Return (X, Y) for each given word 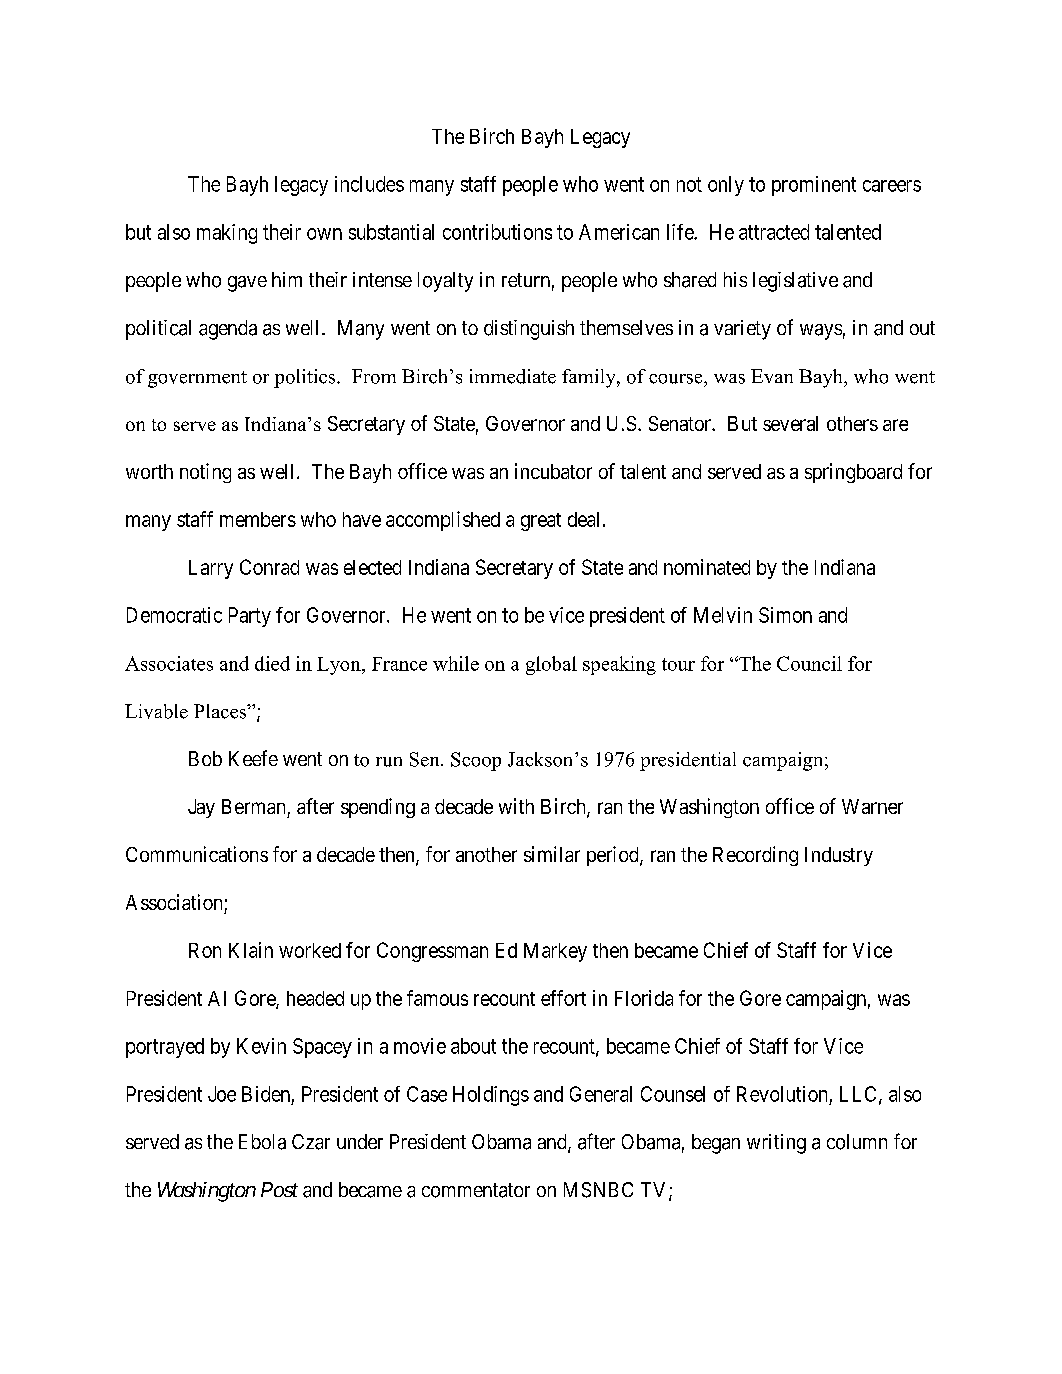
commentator (476, 1190)
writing (776, 1144)
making (227, 234)
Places (221, 711)
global (551, 665)
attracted (774, 232)
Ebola (262, 1142)
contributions (497, 232)
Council (809, 663)
